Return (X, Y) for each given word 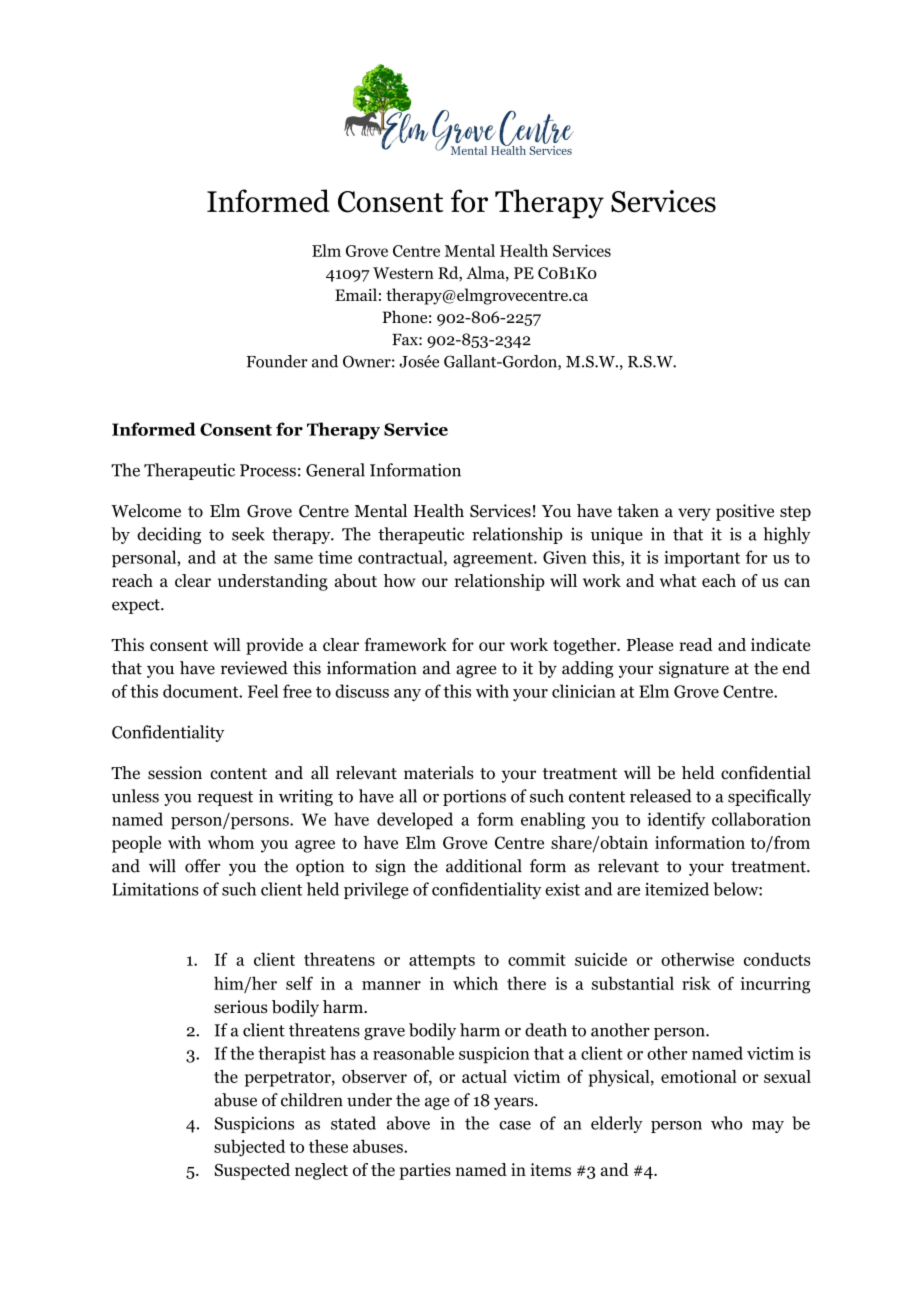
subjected (249, 1148)
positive (745, 512)
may (768, 1127)
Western (403, 273)
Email (356, 294)
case (515, 1125)
